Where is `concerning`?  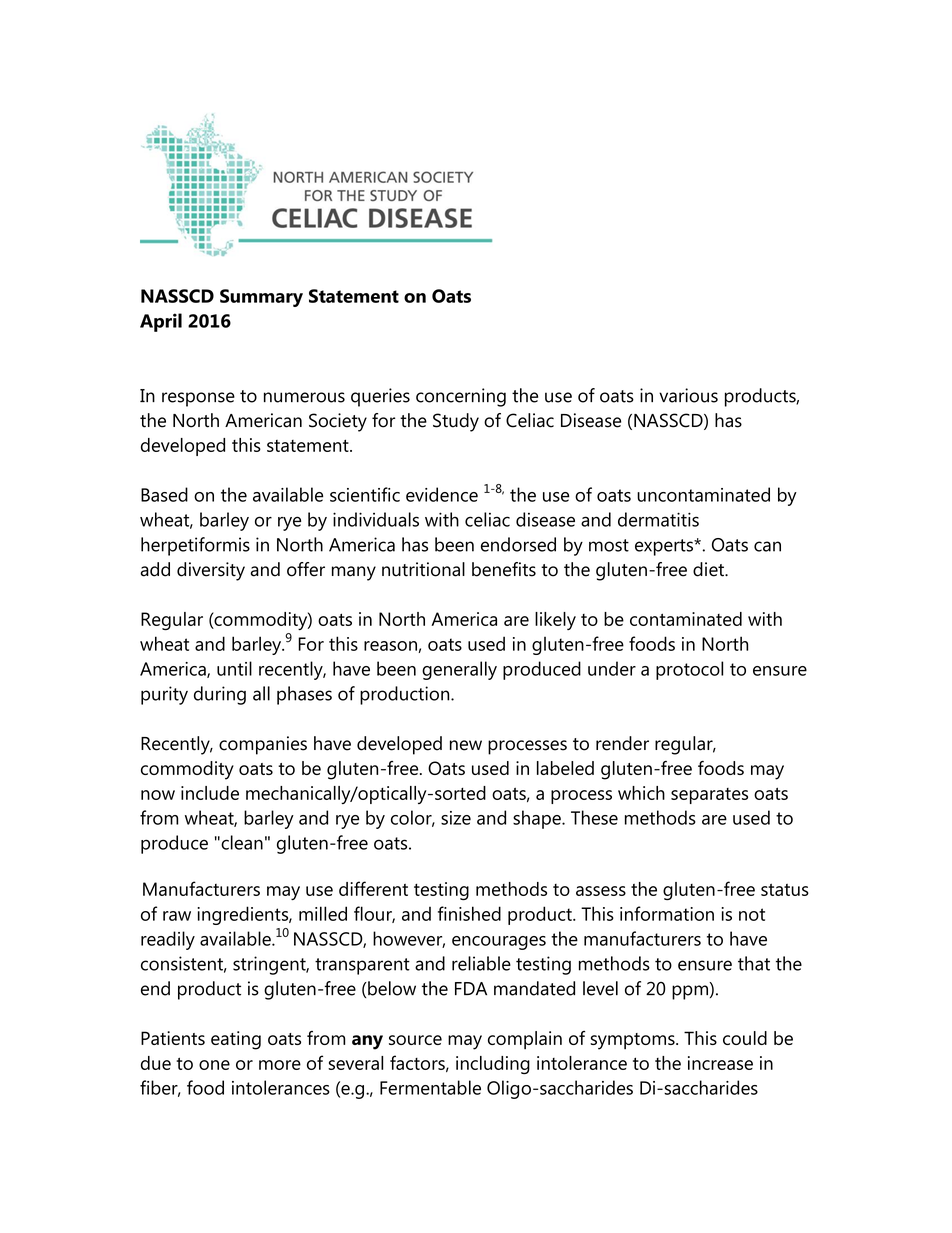 concerning is located at coordinates (461, 397).
